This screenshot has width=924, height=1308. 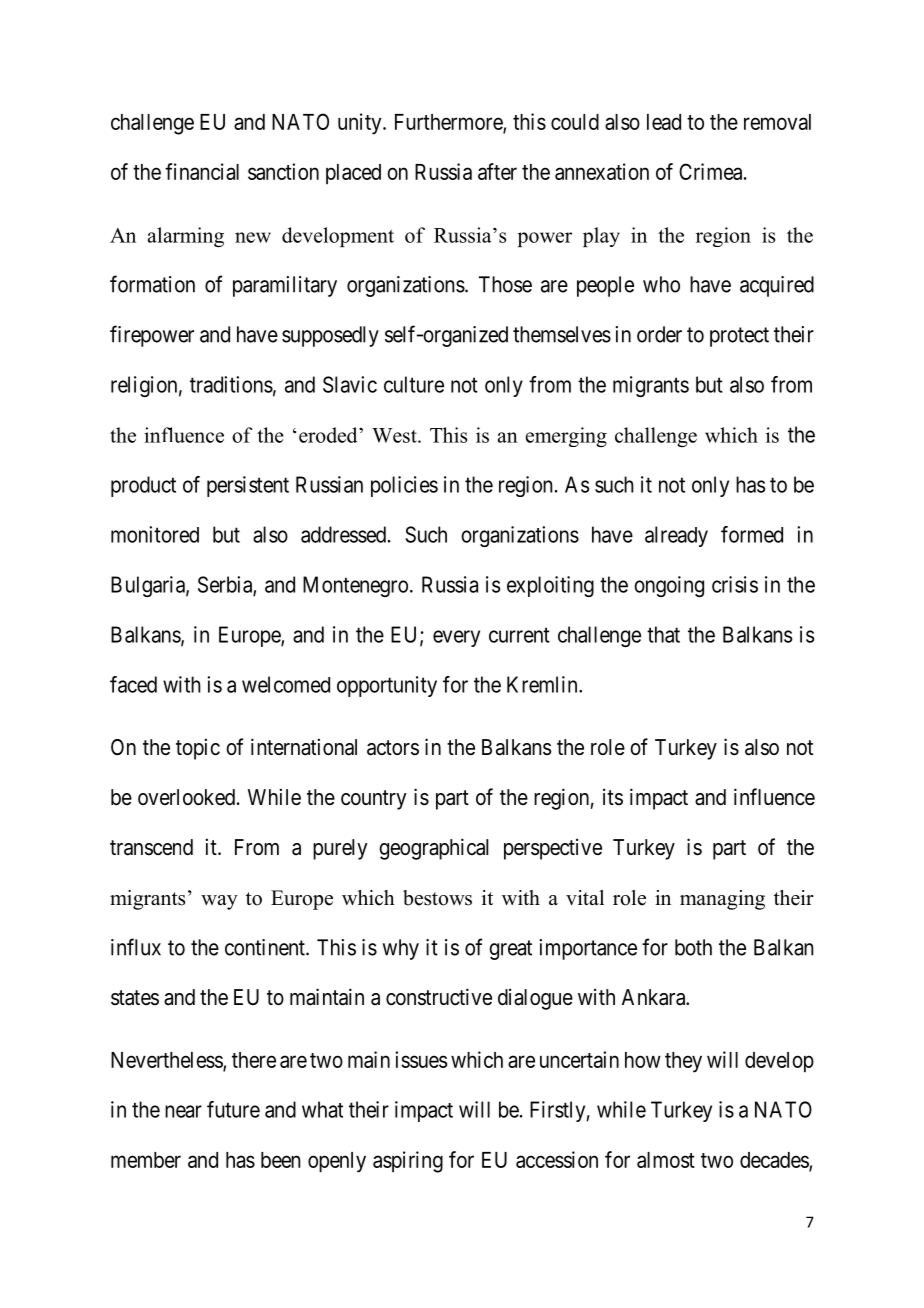 What do you see at coordinates (676, 536) in the screenshot?
I see `already` at bounding box center [676, 536].
